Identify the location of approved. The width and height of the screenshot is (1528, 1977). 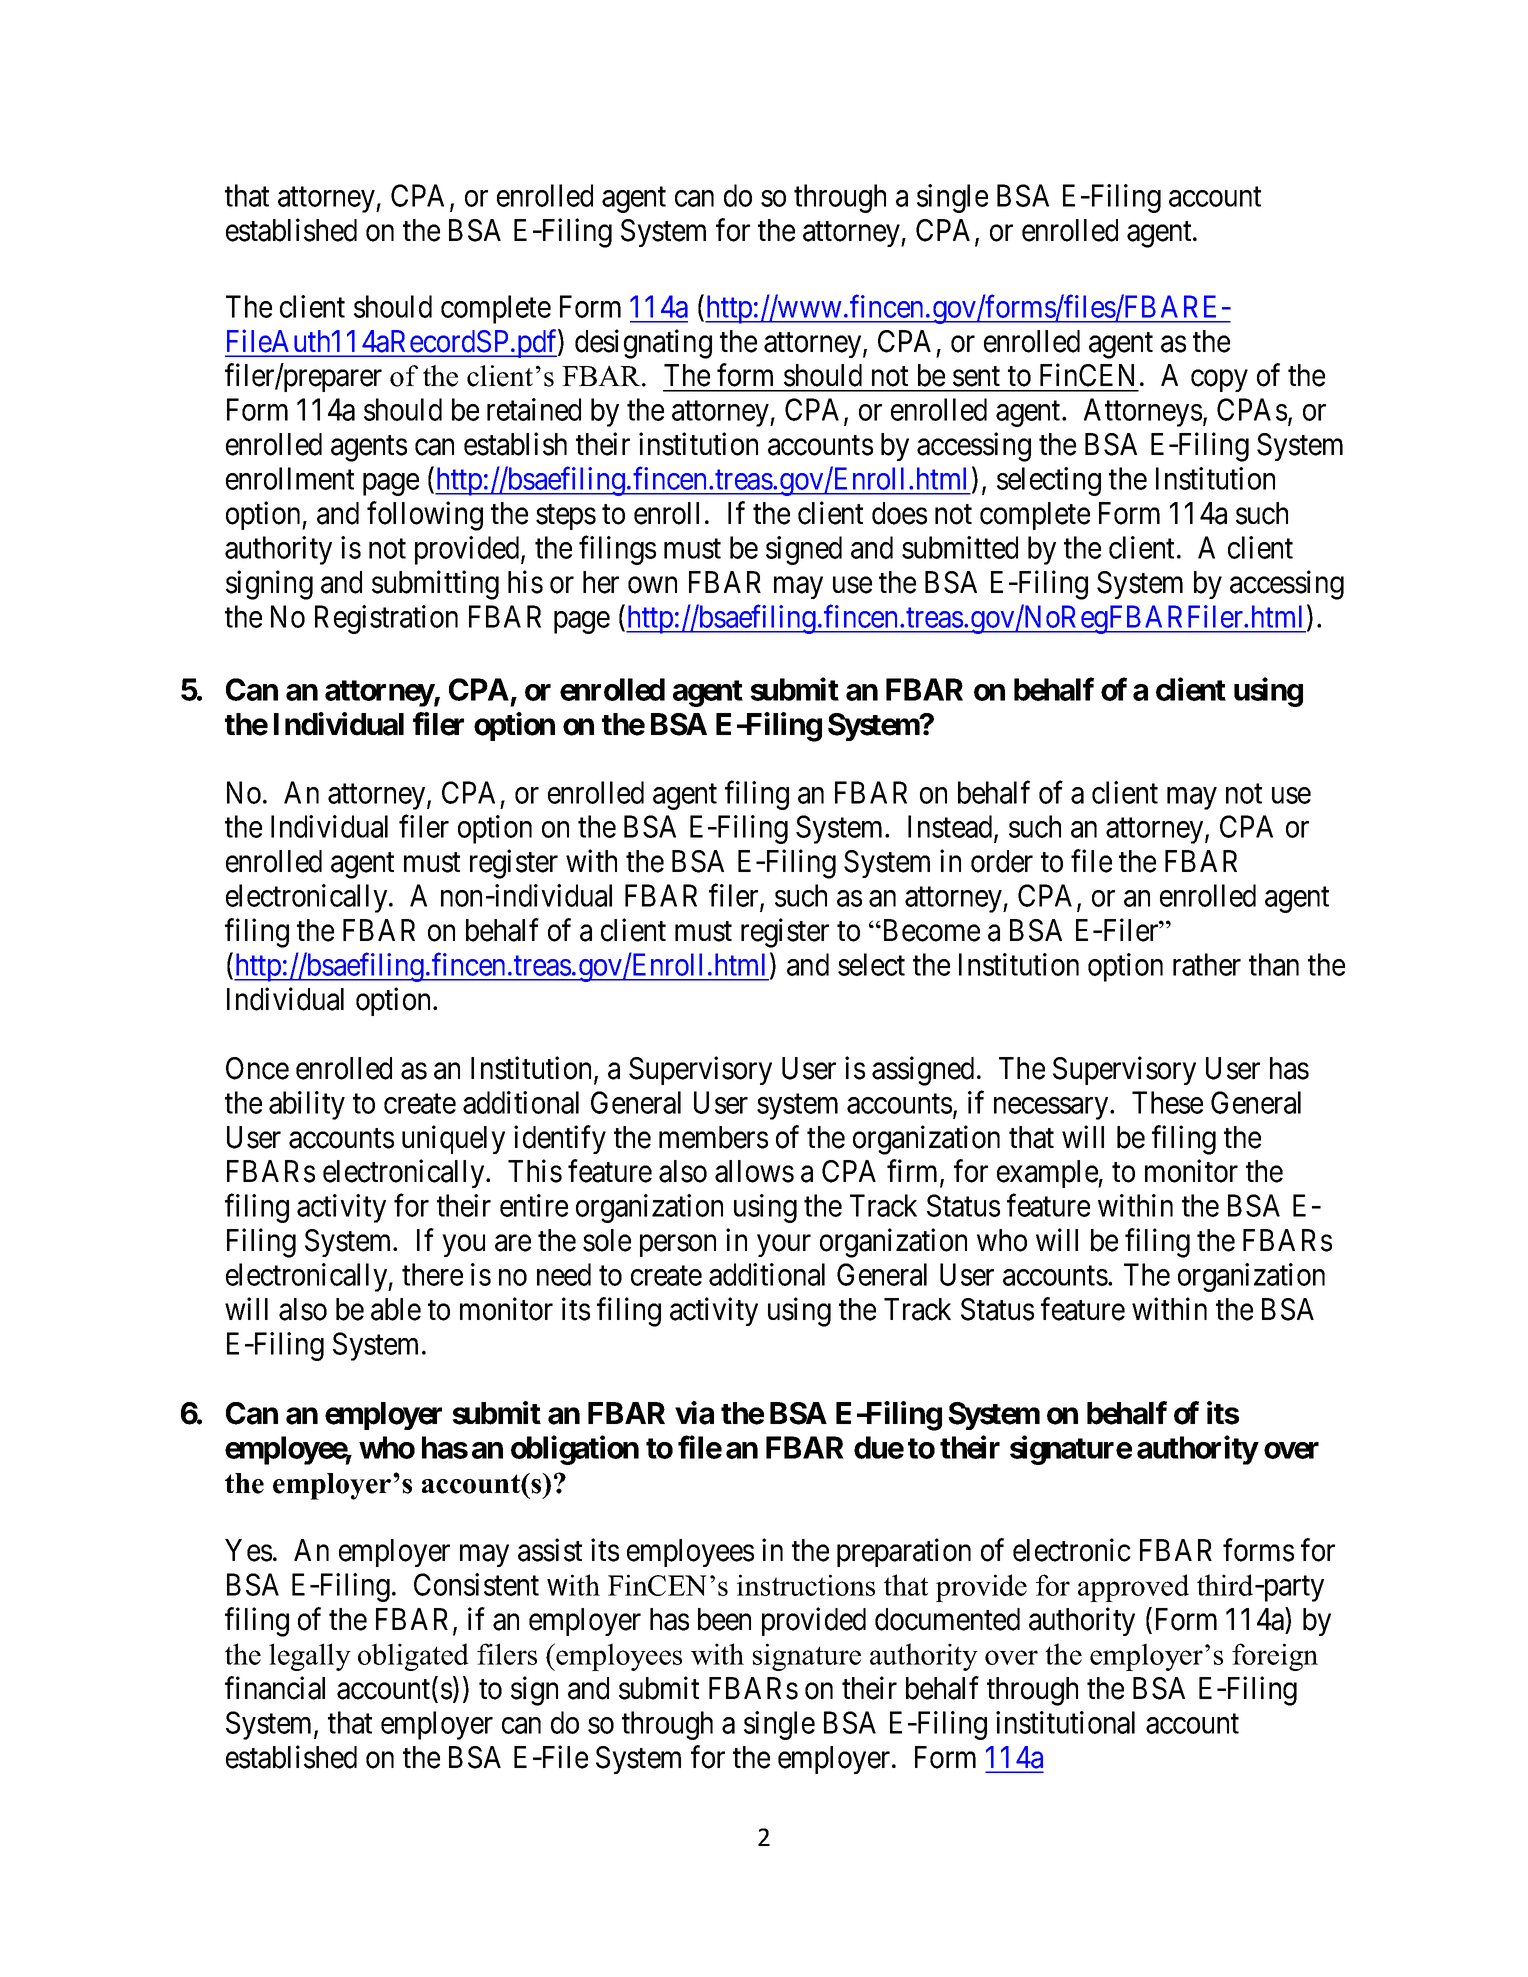
(1133, 1588).
